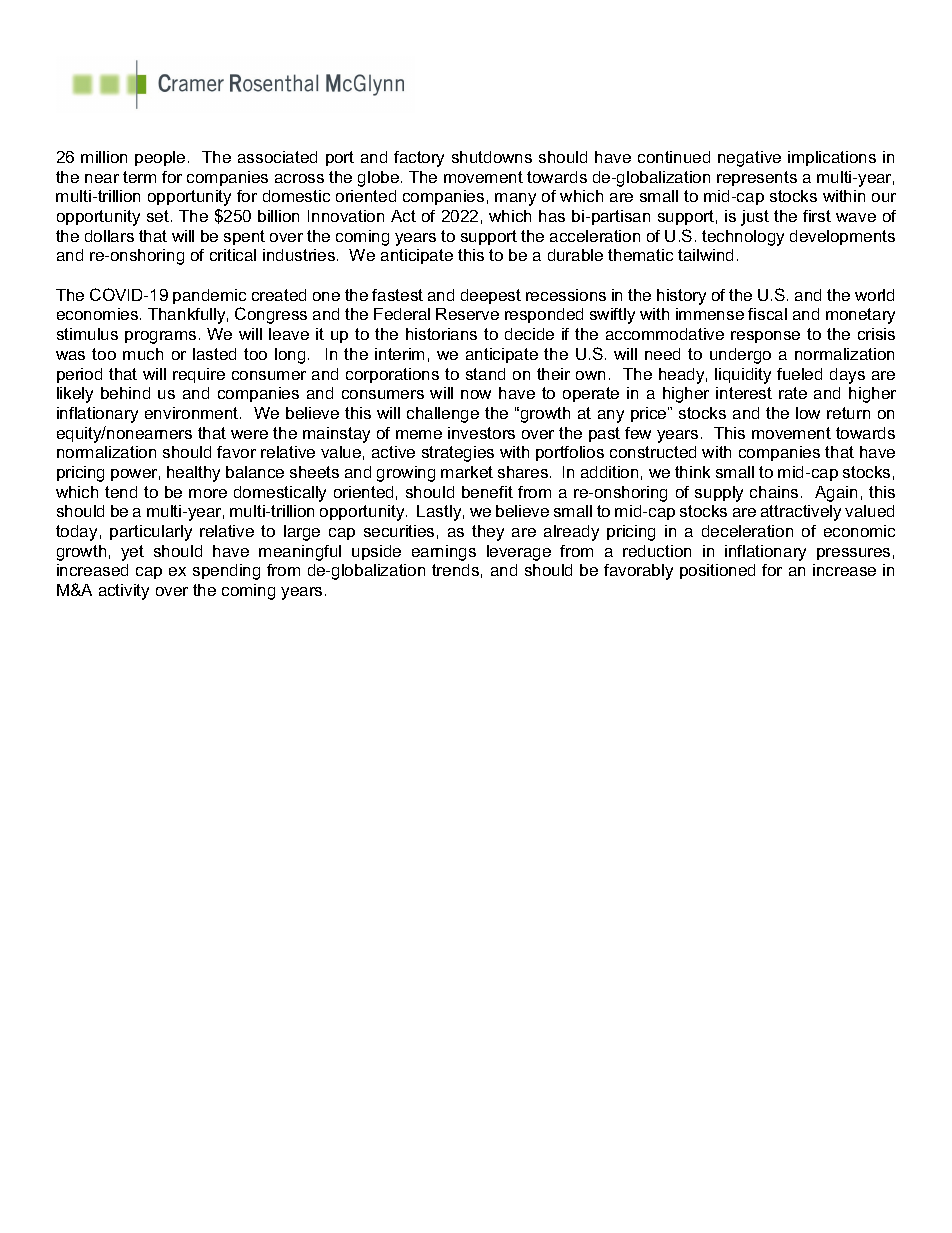 The width and height of the document is (952, 1233). Describe the element at coordinates (139, 177) in the document. I see `term` at that location.
